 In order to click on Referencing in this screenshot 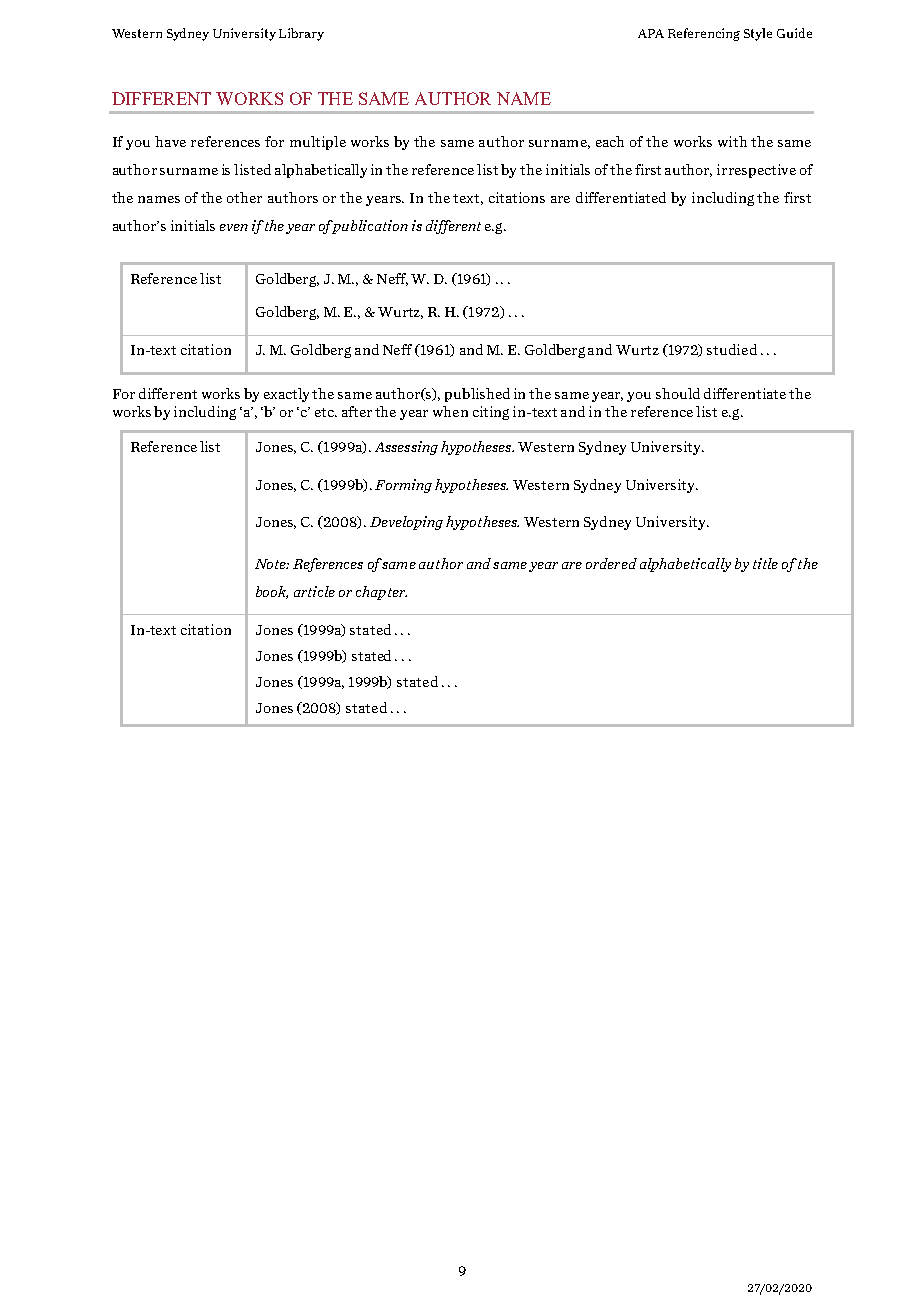, I will do `click(704, 34)`.
